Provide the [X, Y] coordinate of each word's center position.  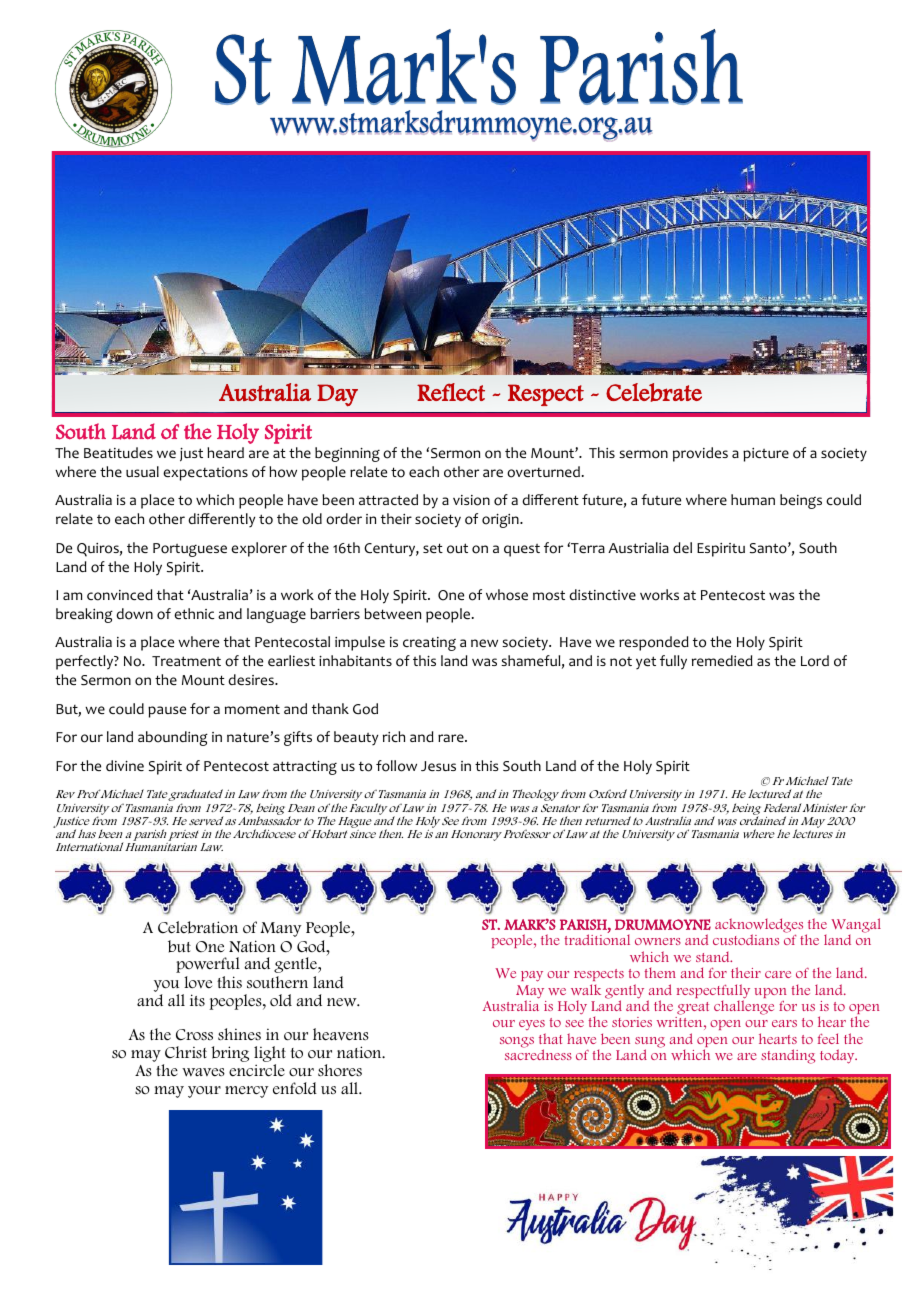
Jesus [438, 766]
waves [203, 1072]
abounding [173, 738]
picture [766, 455]
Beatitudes [118, 452]
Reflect [451, 392]
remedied [722, 660]
